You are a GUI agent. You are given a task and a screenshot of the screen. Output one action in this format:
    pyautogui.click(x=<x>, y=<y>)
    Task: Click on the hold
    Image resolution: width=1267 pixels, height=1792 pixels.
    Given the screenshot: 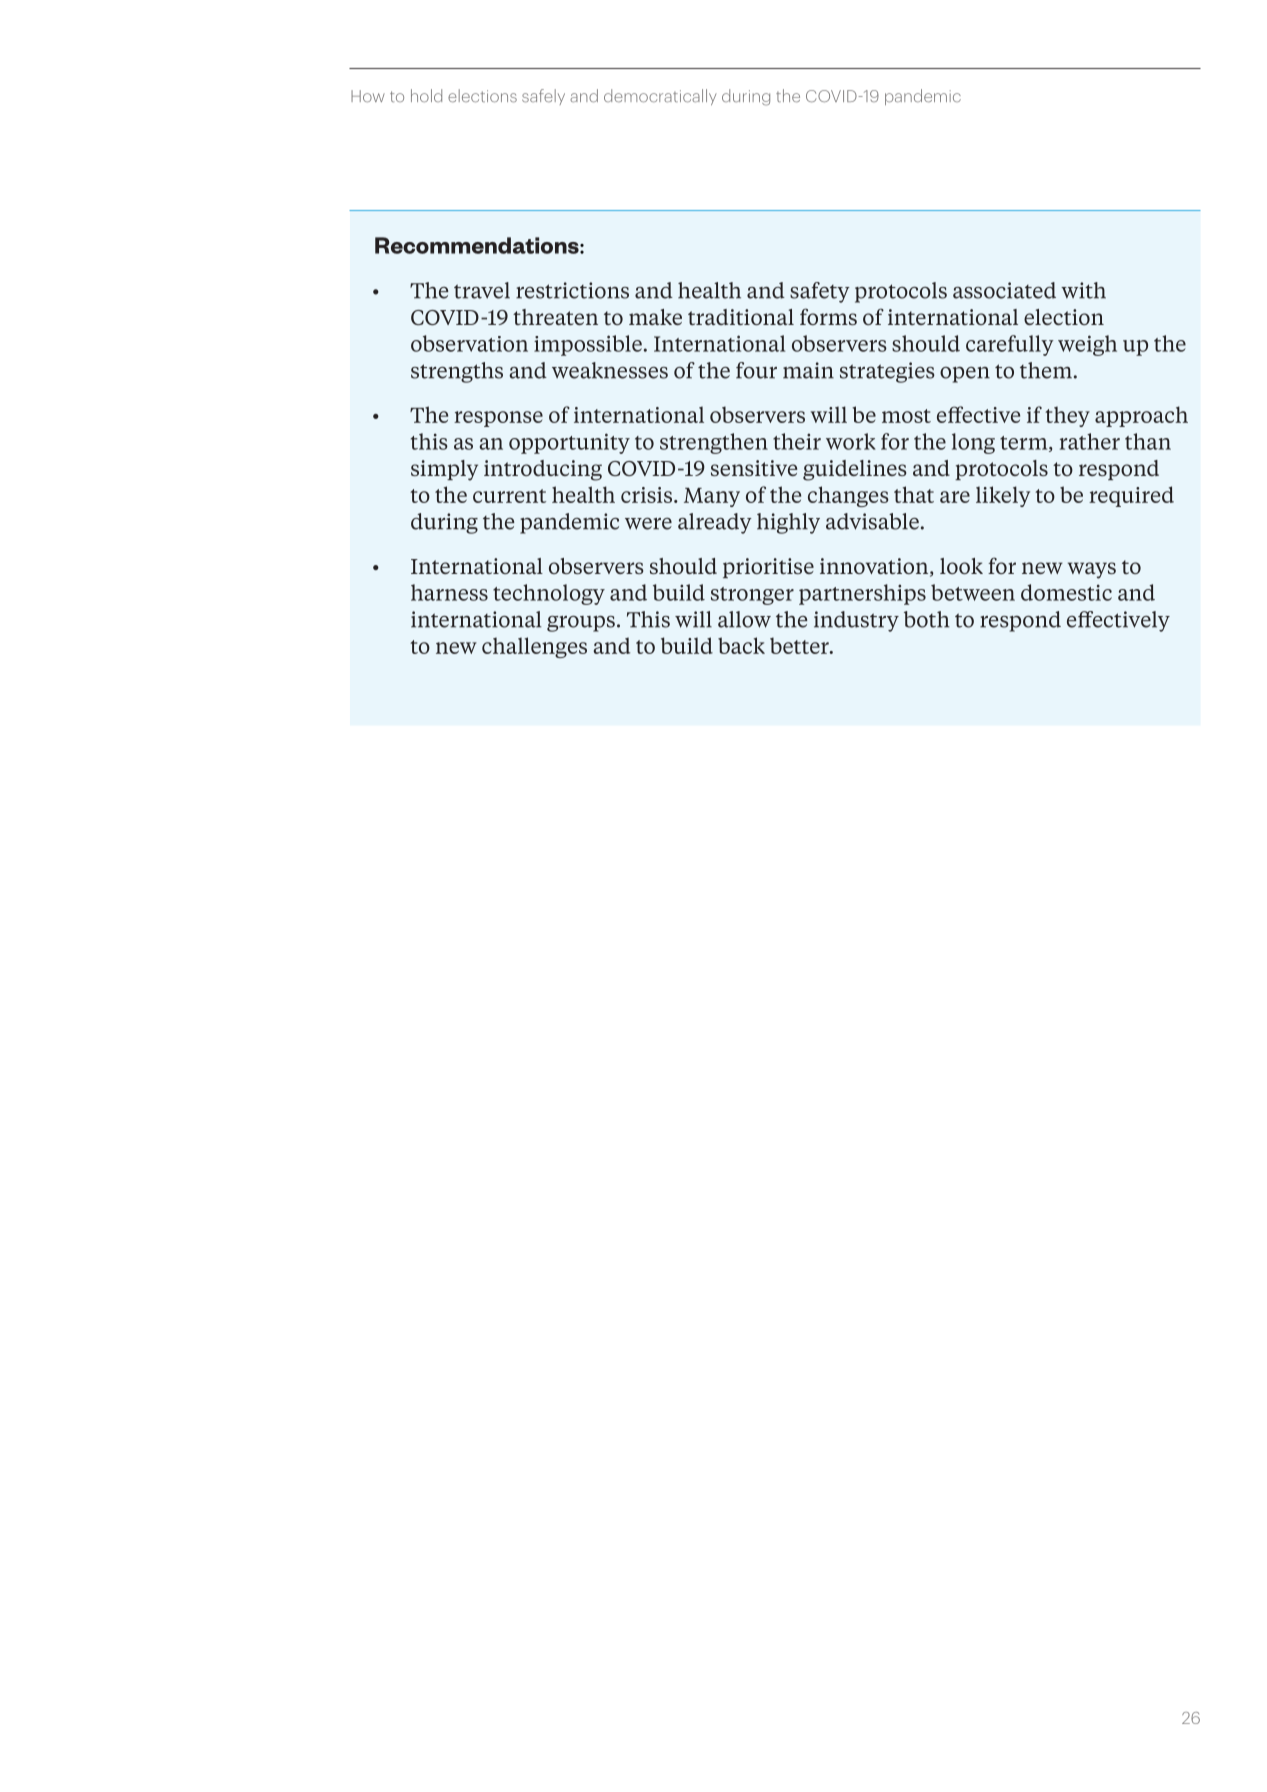 What is the action you would take?
    pyautogui.click(x=426, y=95)
